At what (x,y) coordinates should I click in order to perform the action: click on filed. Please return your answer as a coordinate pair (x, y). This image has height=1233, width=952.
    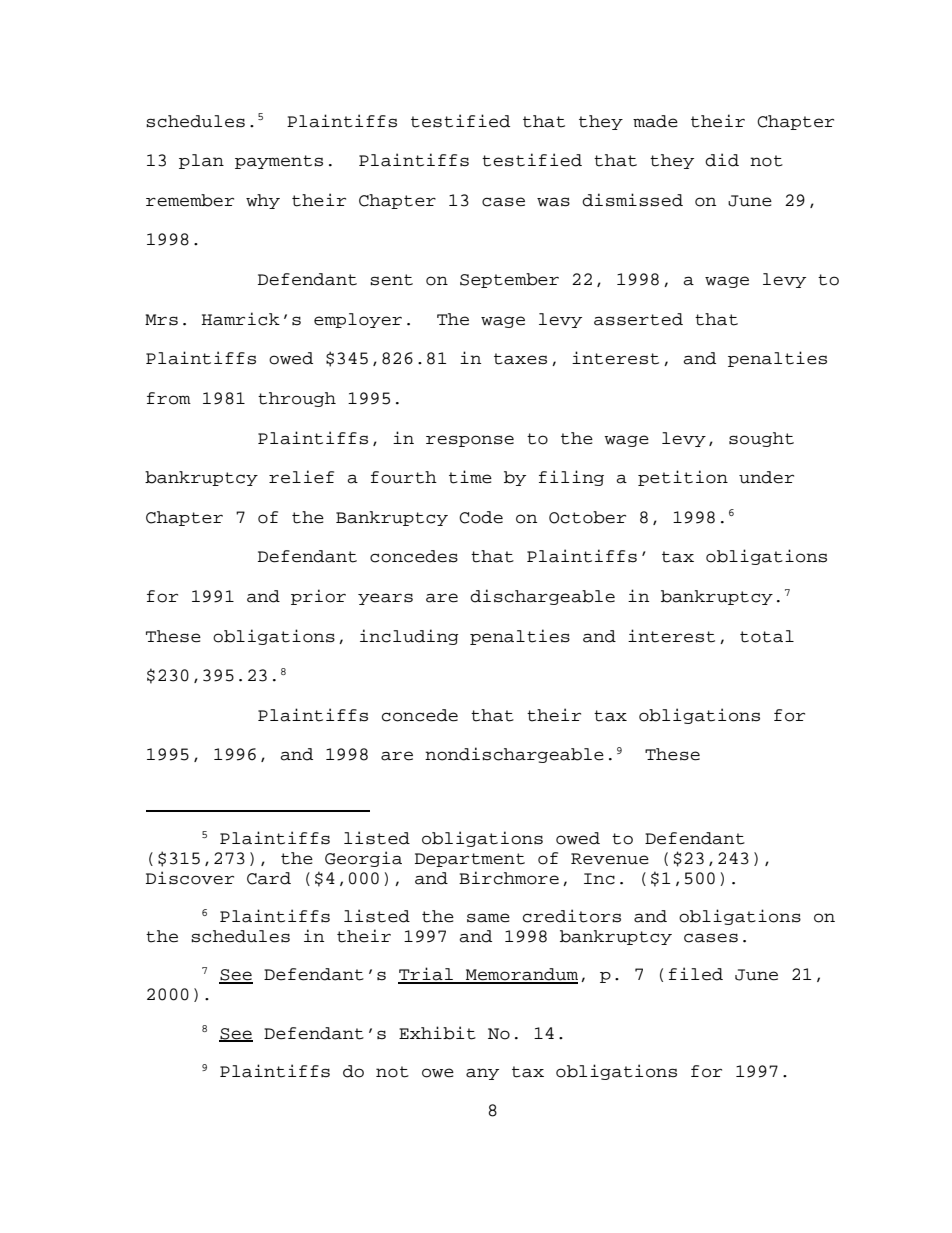
    Looking at the image, I should click on (696, 974).
